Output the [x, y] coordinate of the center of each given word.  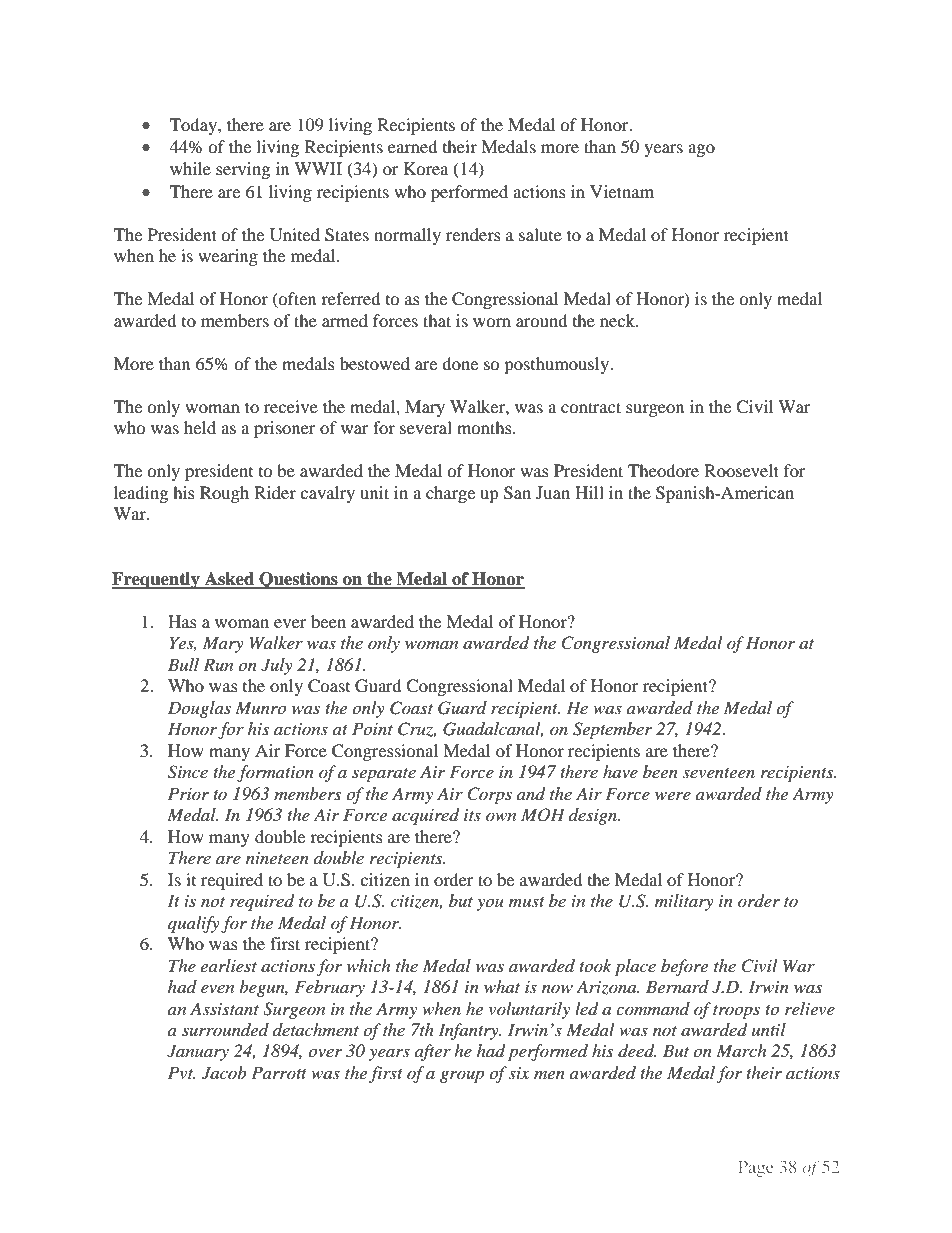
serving [243, 170]
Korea [426, 168]
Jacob [224, 1073]
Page [755, 1168]
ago [701, 150]
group [462, 1076]
